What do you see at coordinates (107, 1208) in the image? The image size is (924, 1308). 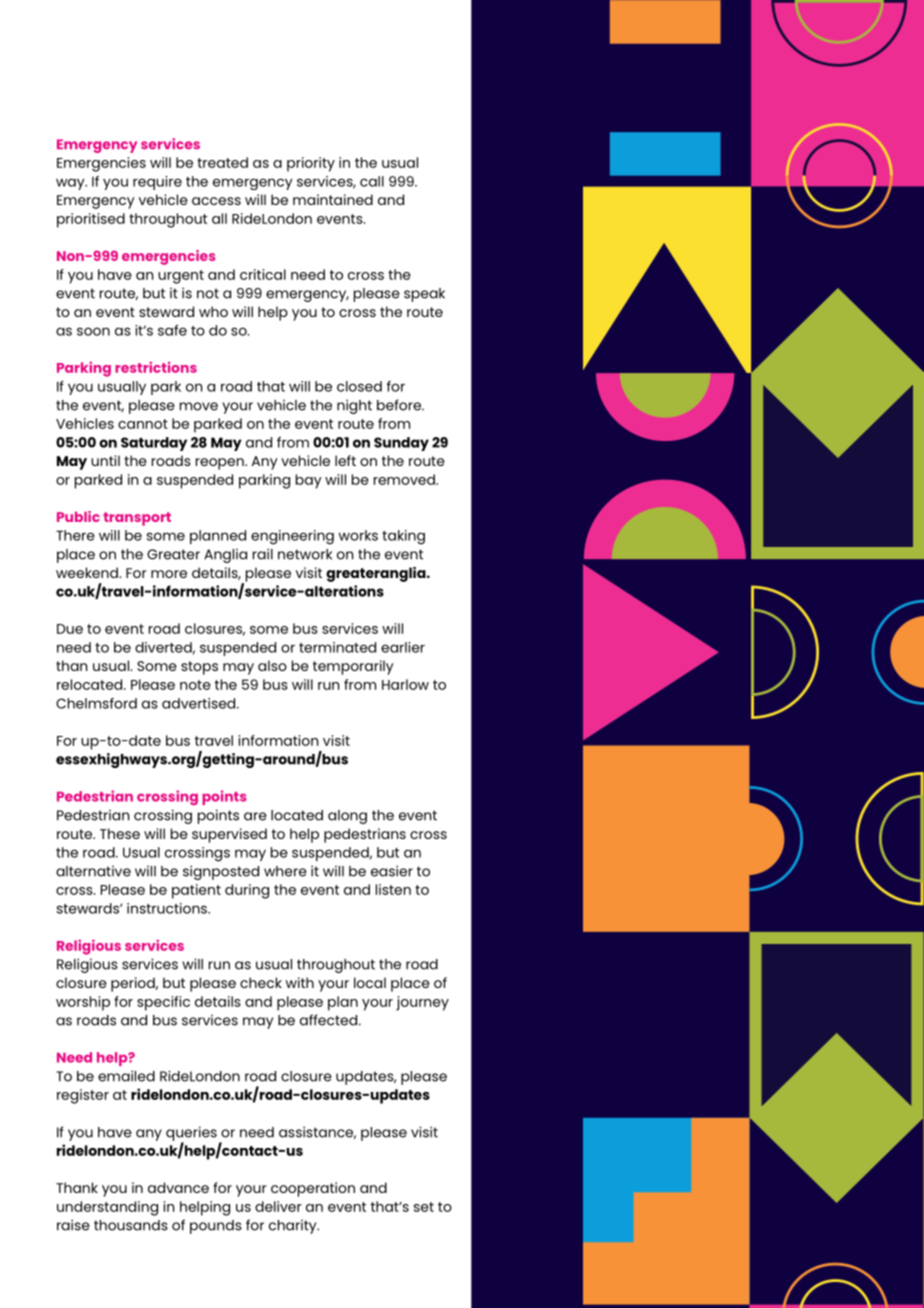 I see `understanding` at bounding box center [107, 1208].
